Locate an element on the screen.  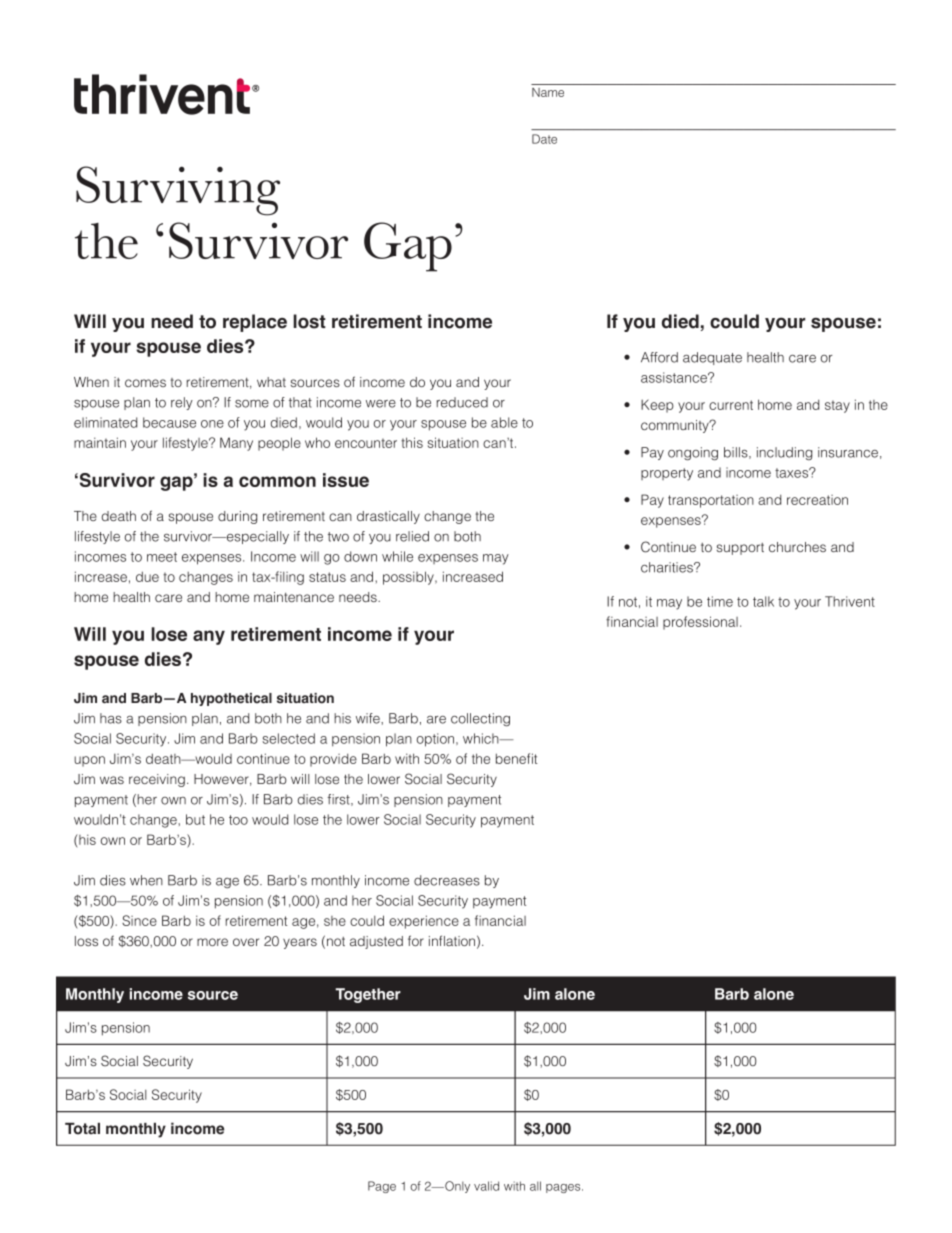
because is located at coordinates (169, 422).
